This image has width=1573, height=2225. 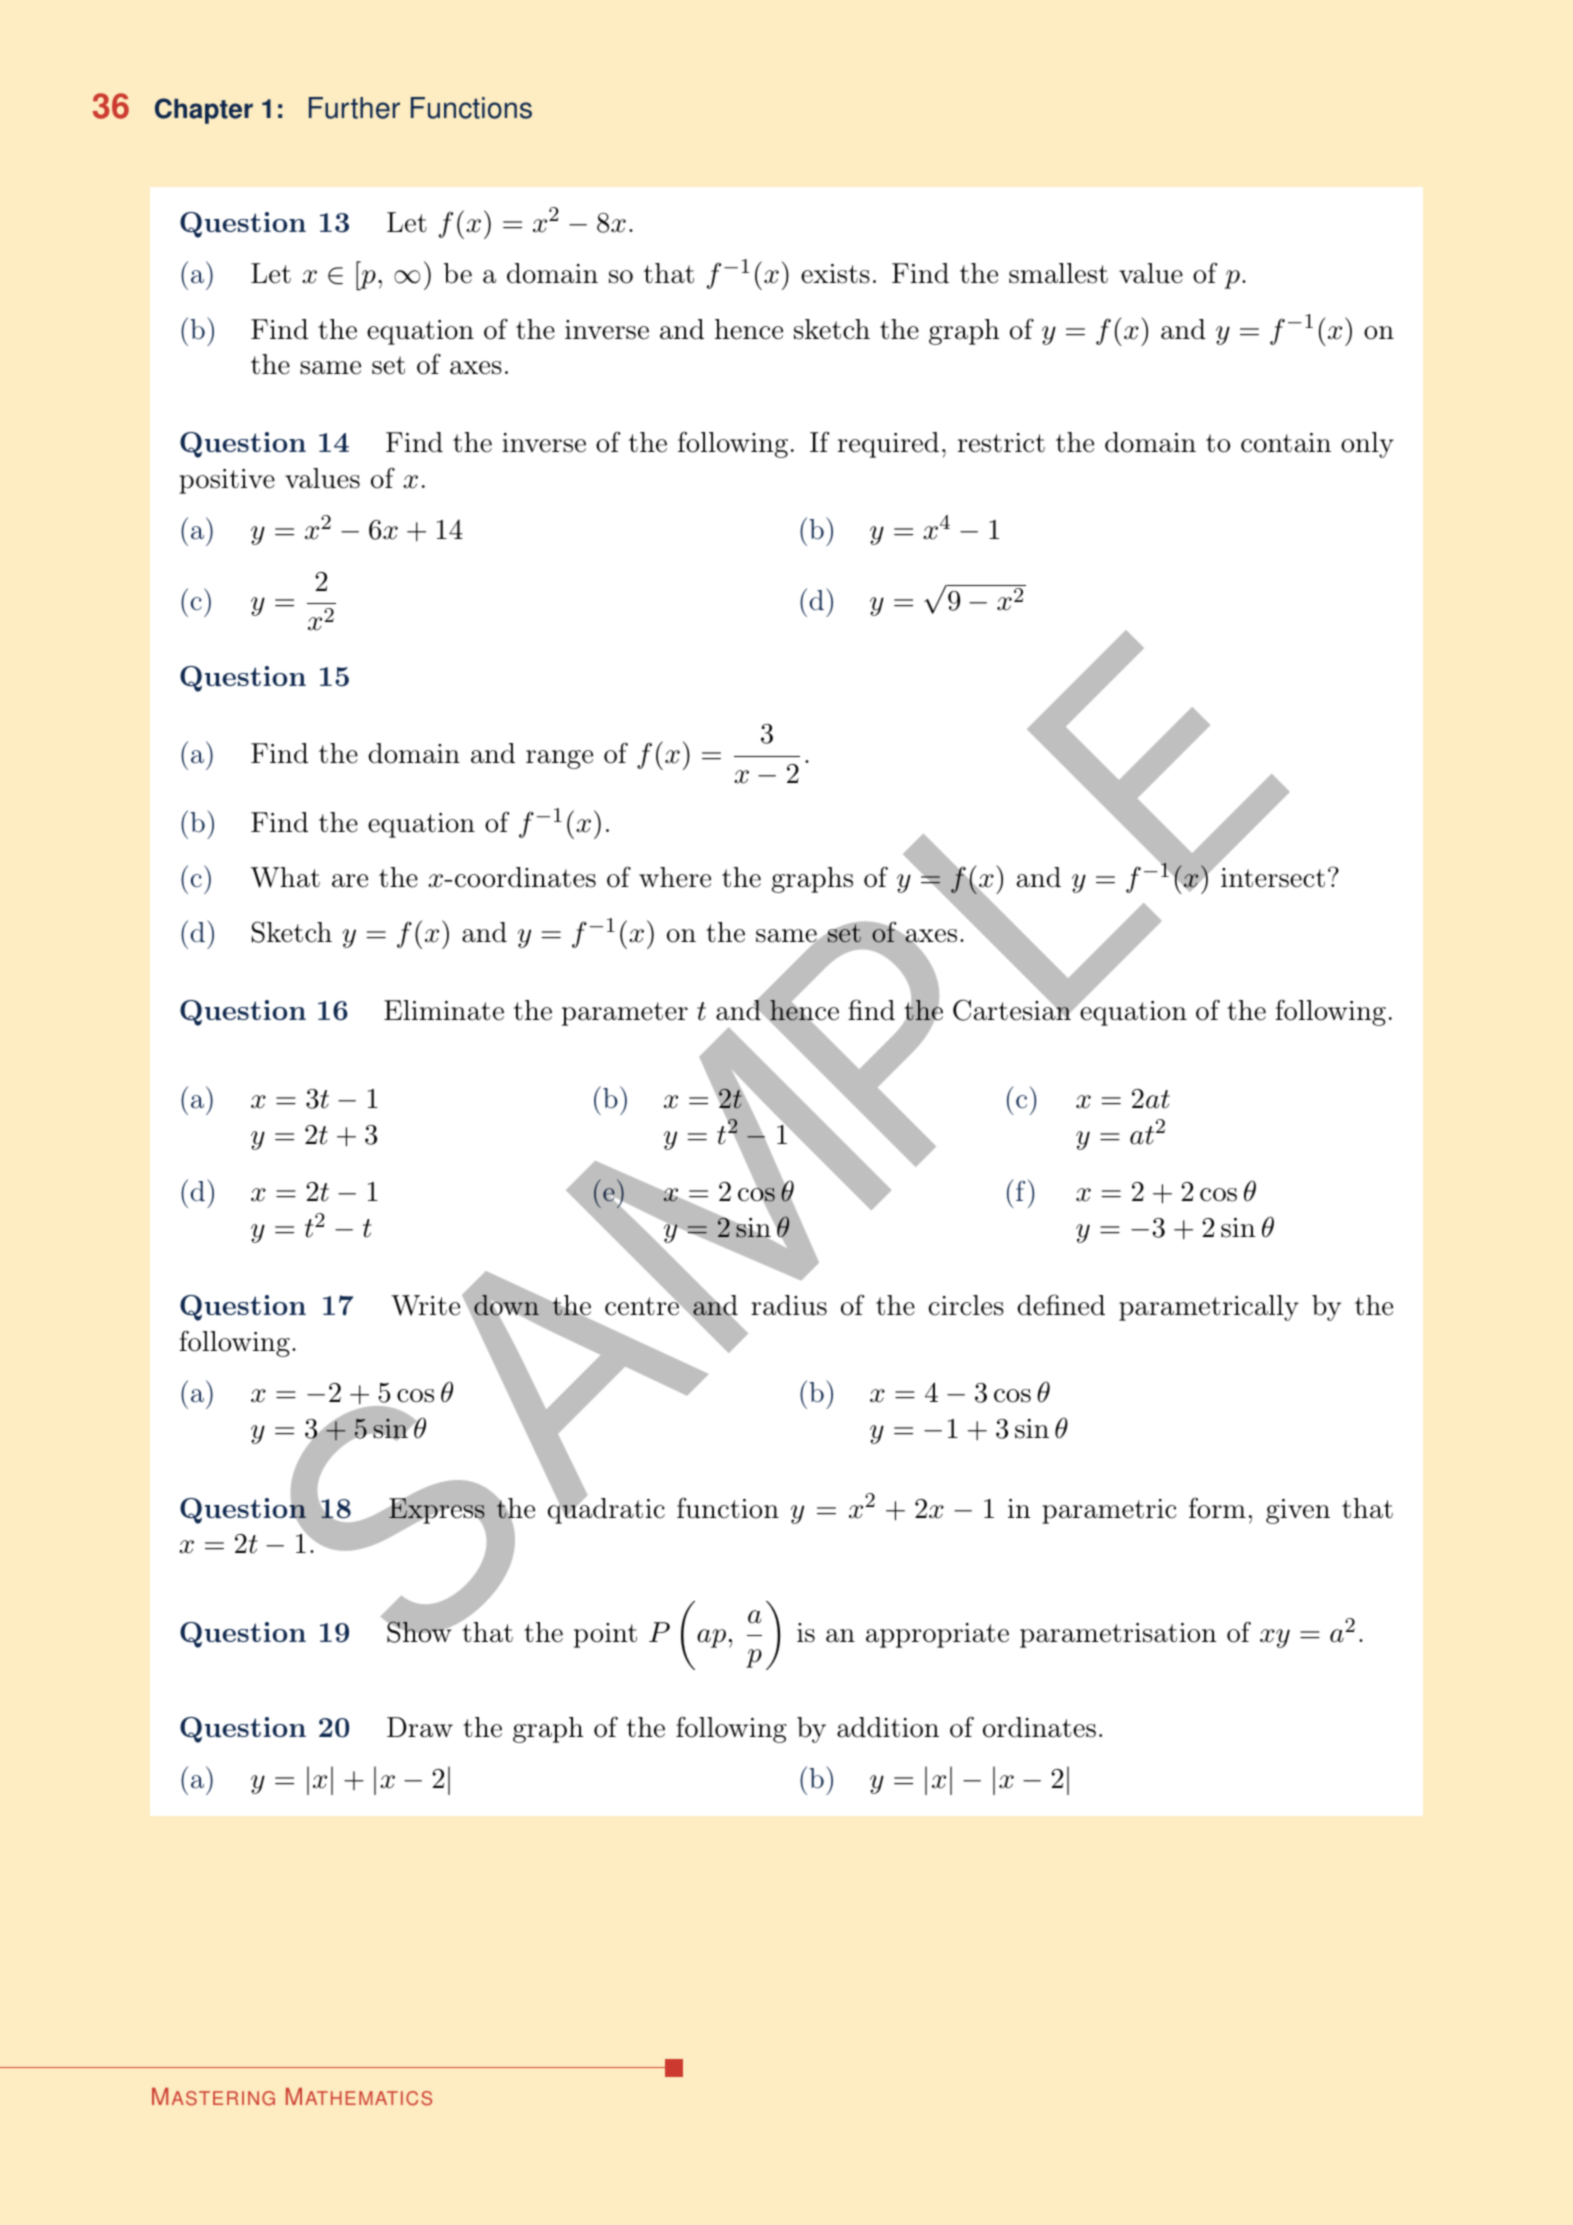 I want to click on Further, so click(x=354, y=108).
